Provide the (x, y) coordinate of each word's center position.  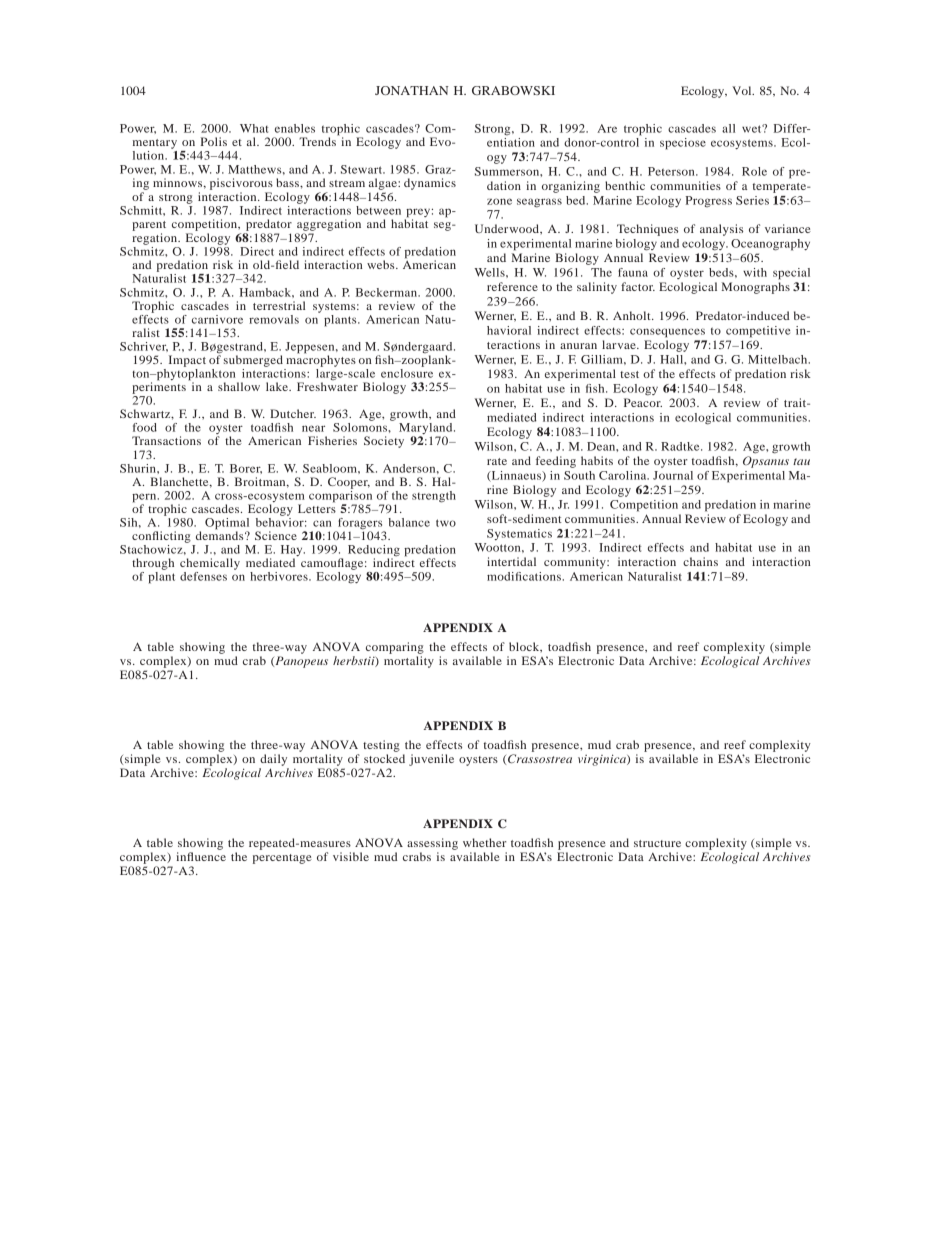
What (254, 128)
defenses (203, 576)
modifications (525, 576)
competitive (758, 332)
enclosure (407, 372)
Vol (743, 90)
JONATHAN (412, 90)
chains (700, 561)
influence (201, 856)
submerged (253, 361)
